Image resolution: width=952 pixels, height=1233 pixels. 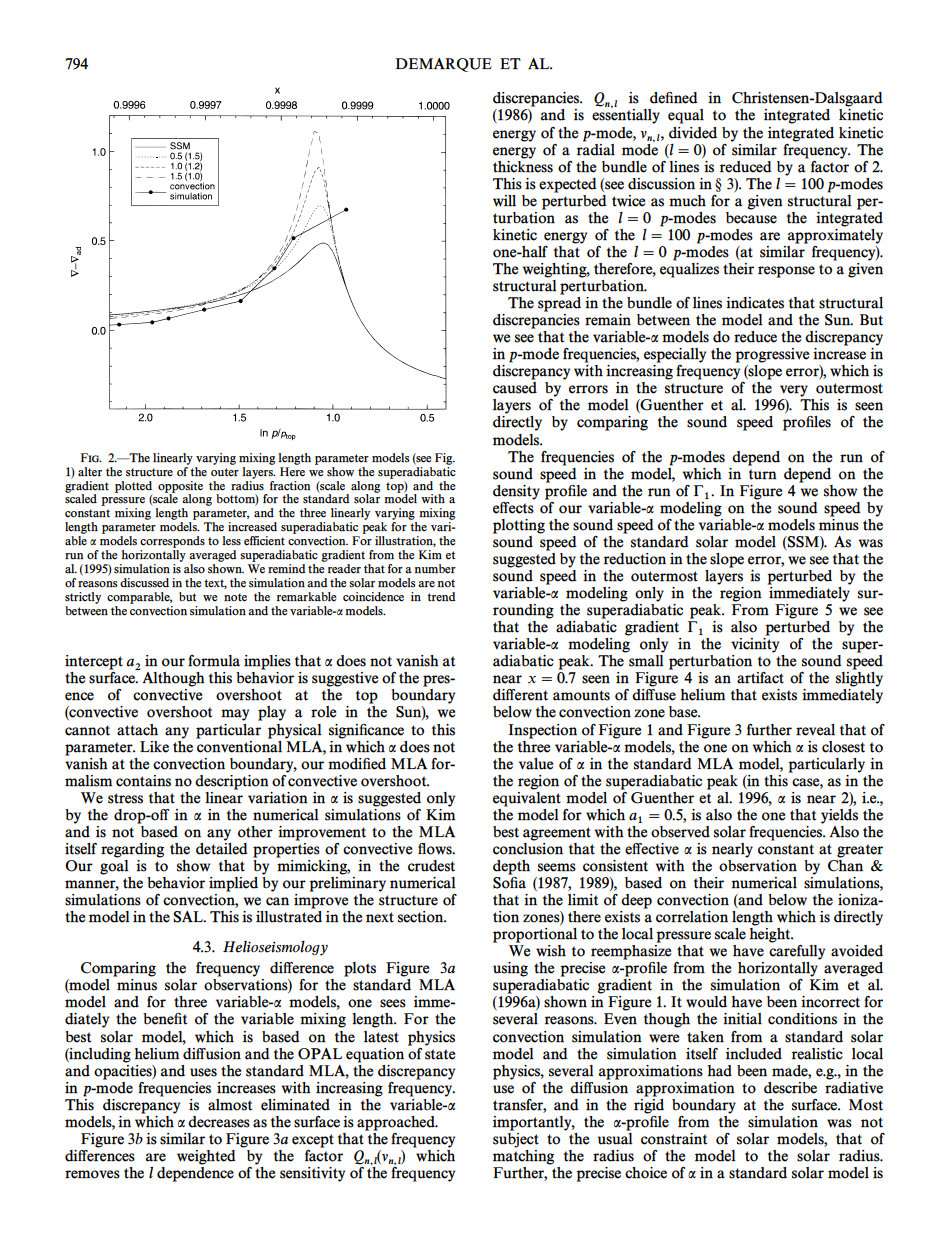 I want to click on alter, so click(x=90, y=472).
